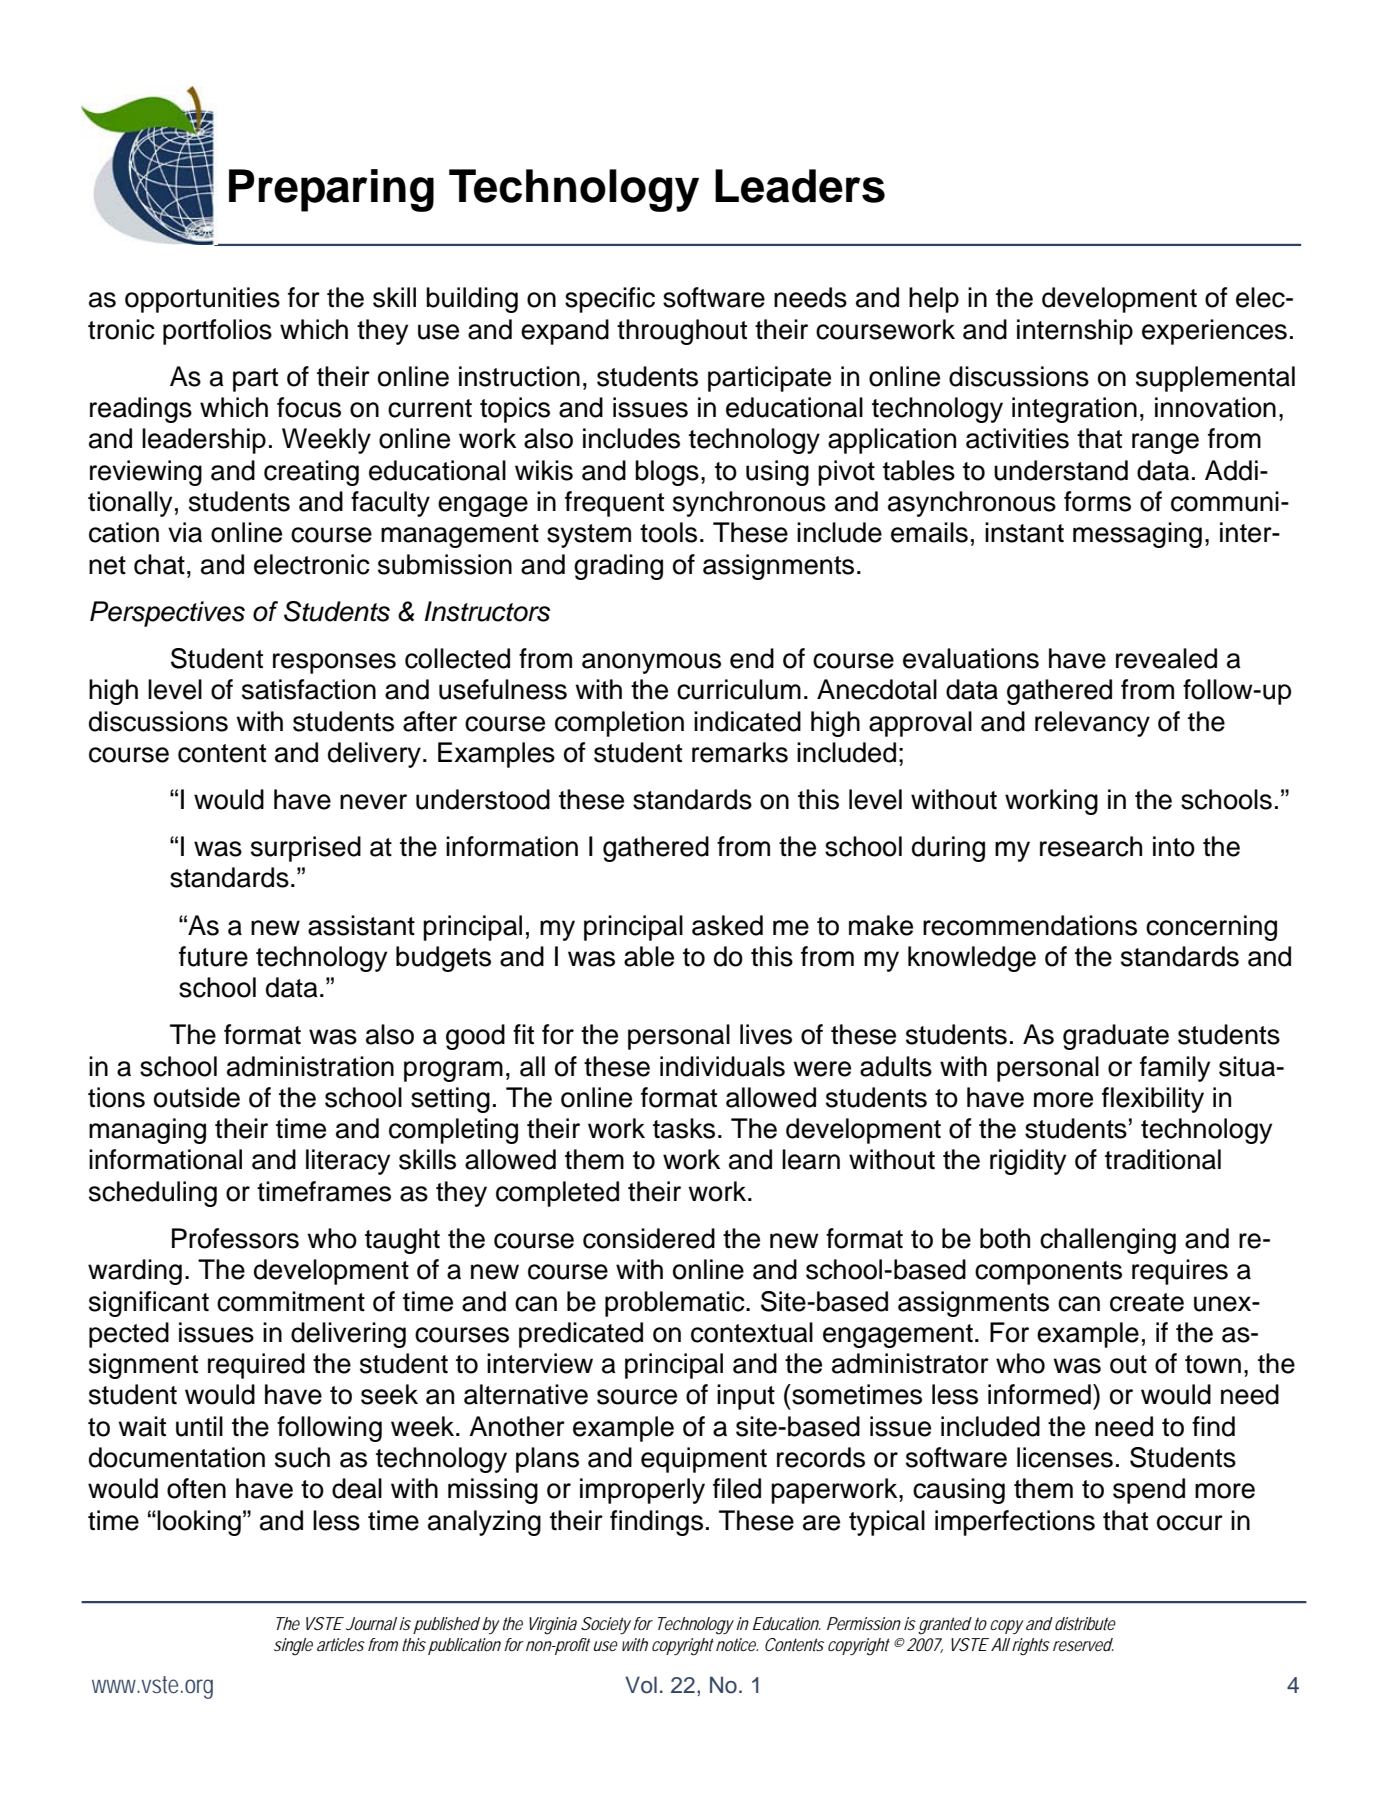 The height and width of the page is (1796, 1388). Describe the element at coordinates (610, 300) in the page. I see `specific` at that location.
